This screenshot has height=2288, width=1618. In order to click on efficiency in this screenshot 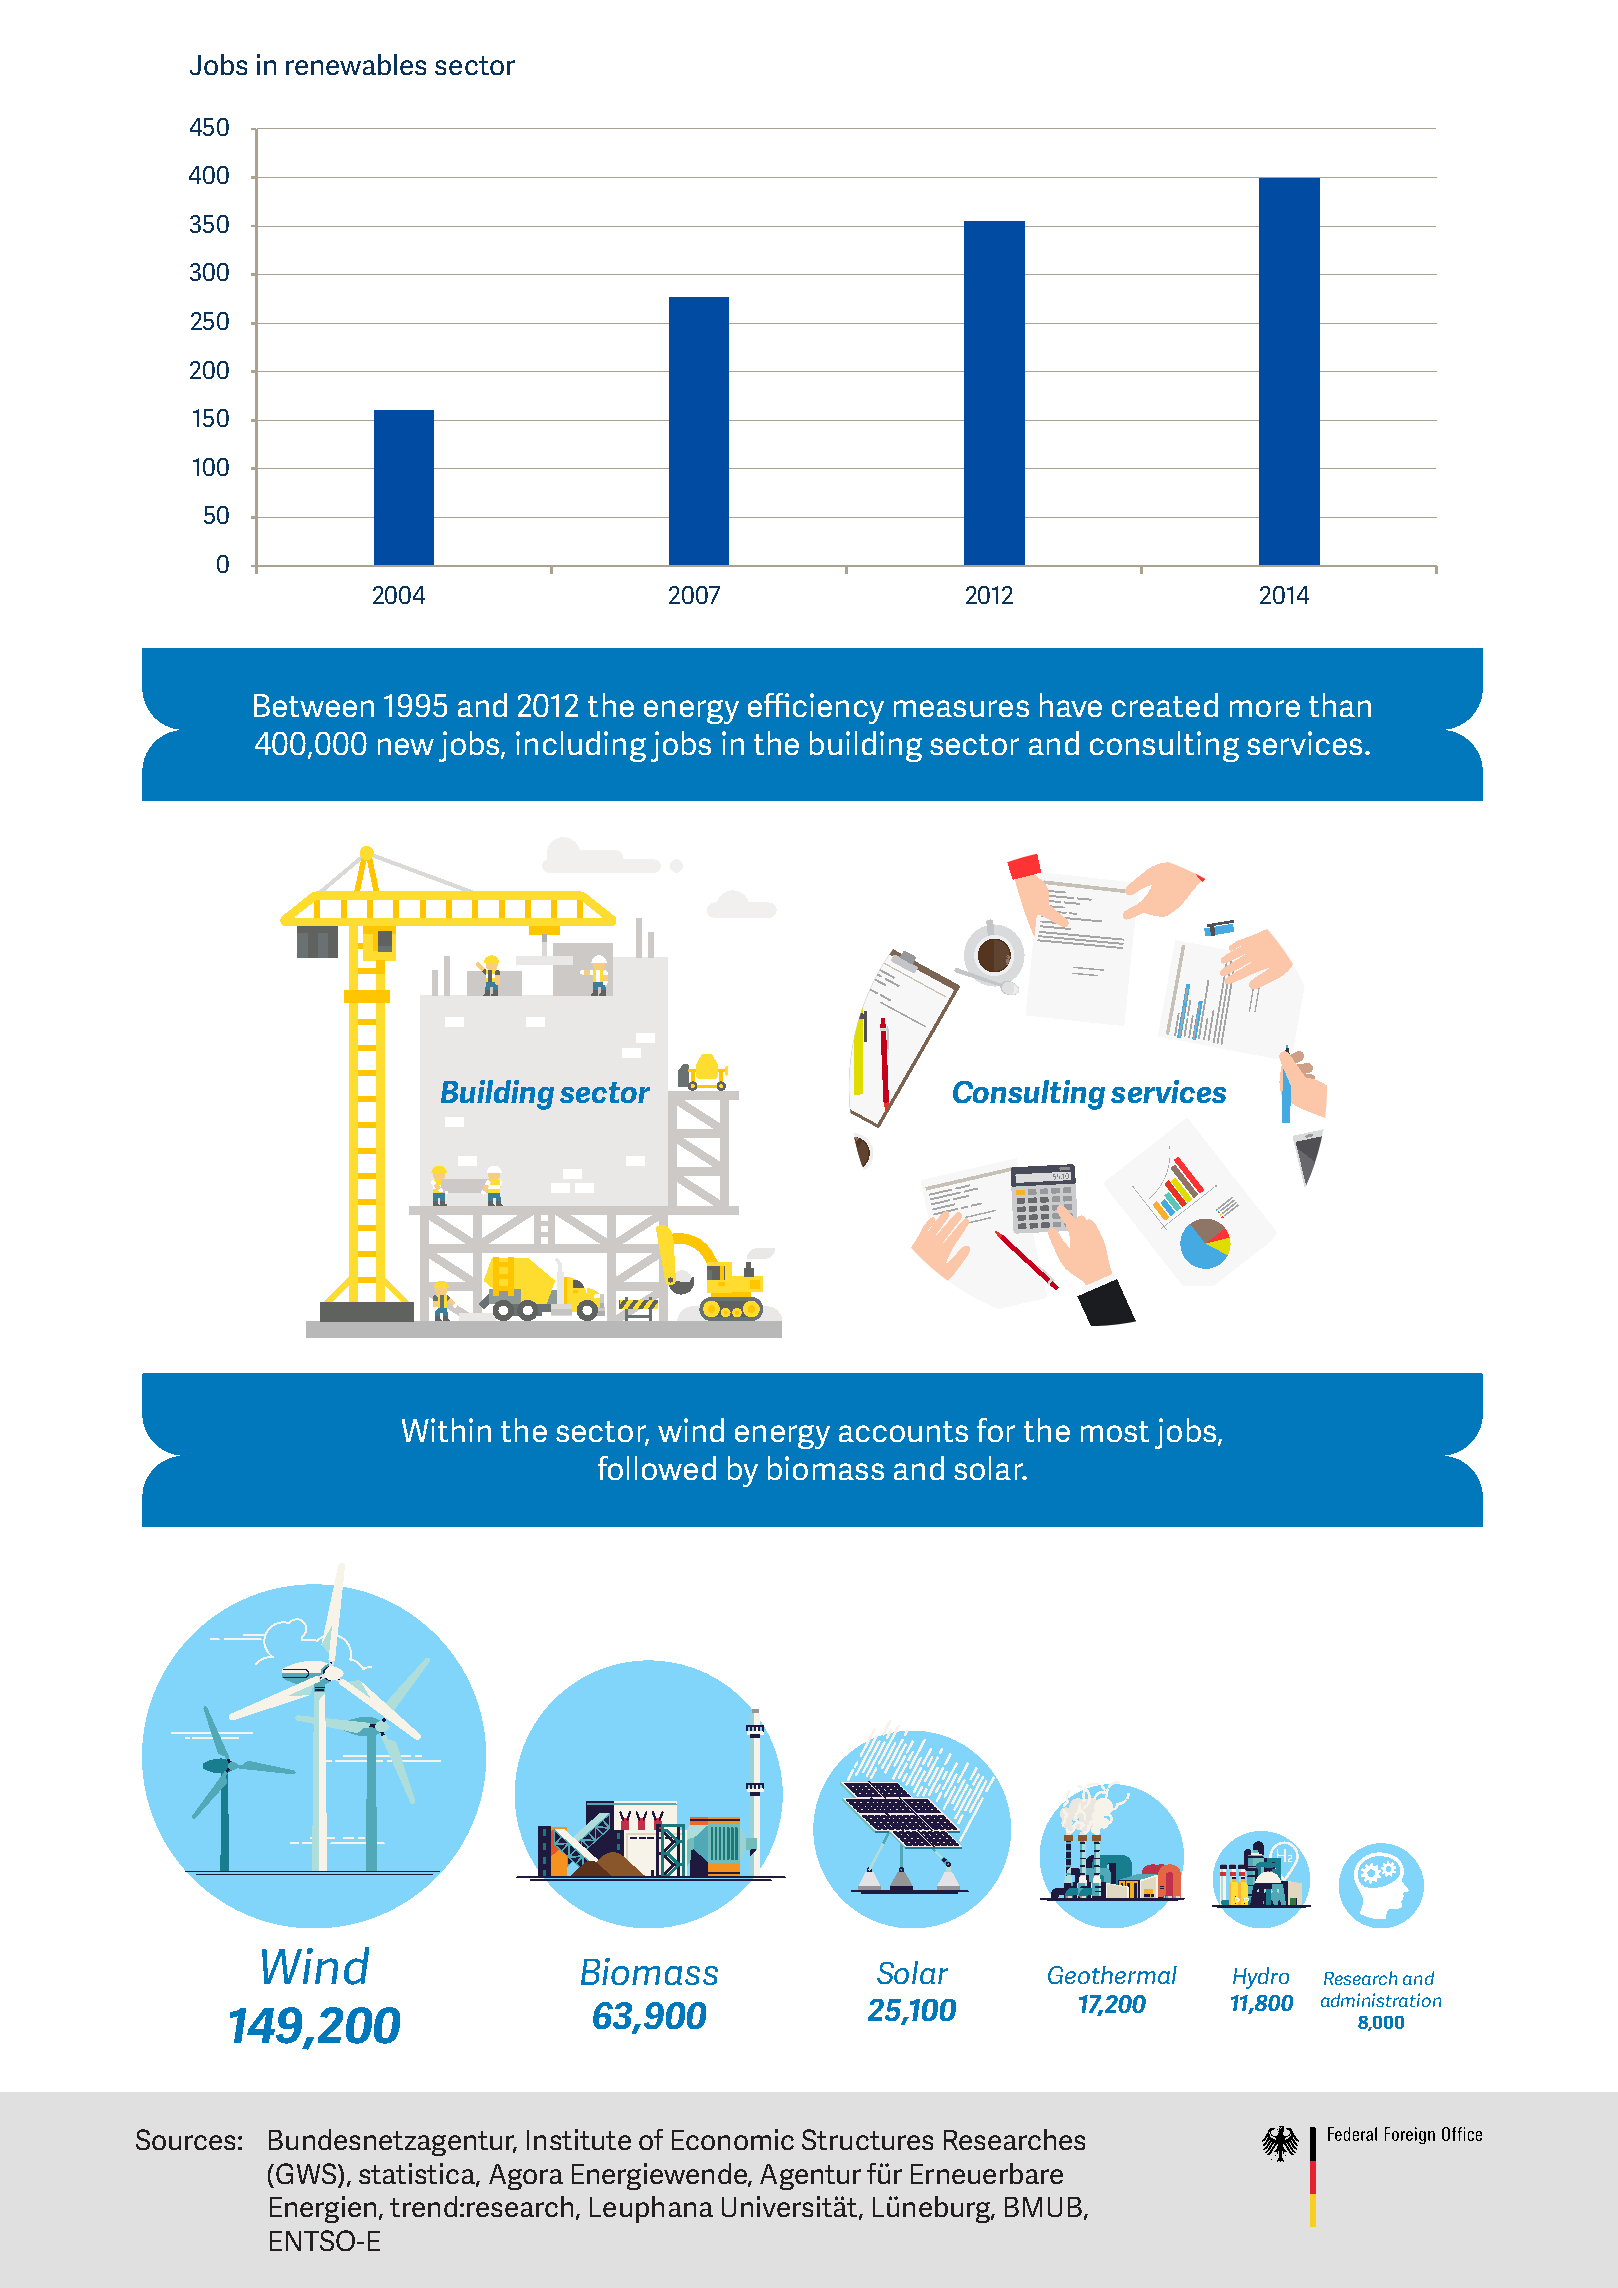, I will do `click(816, 708)`.
